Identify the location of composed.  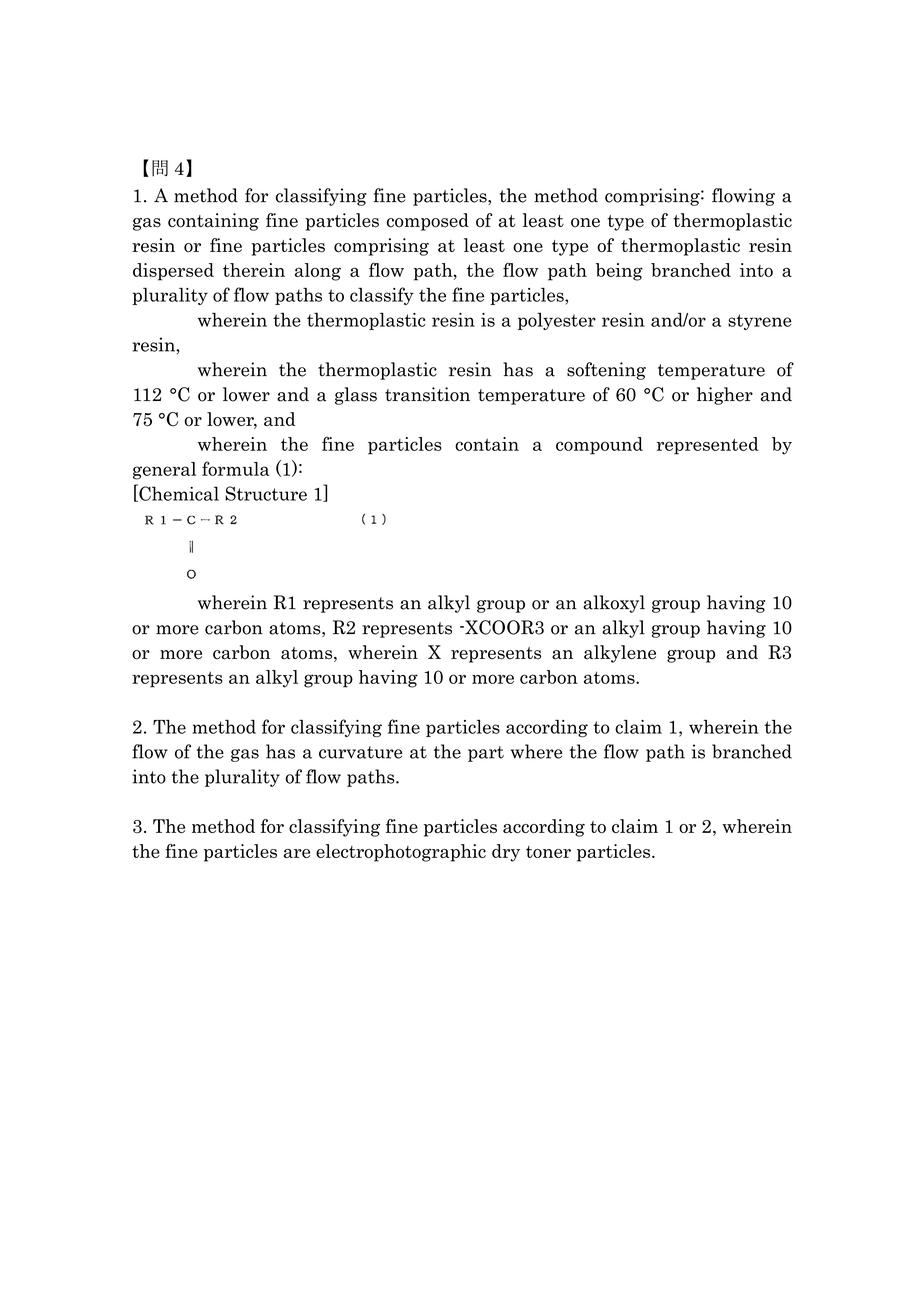
(428, 222).
